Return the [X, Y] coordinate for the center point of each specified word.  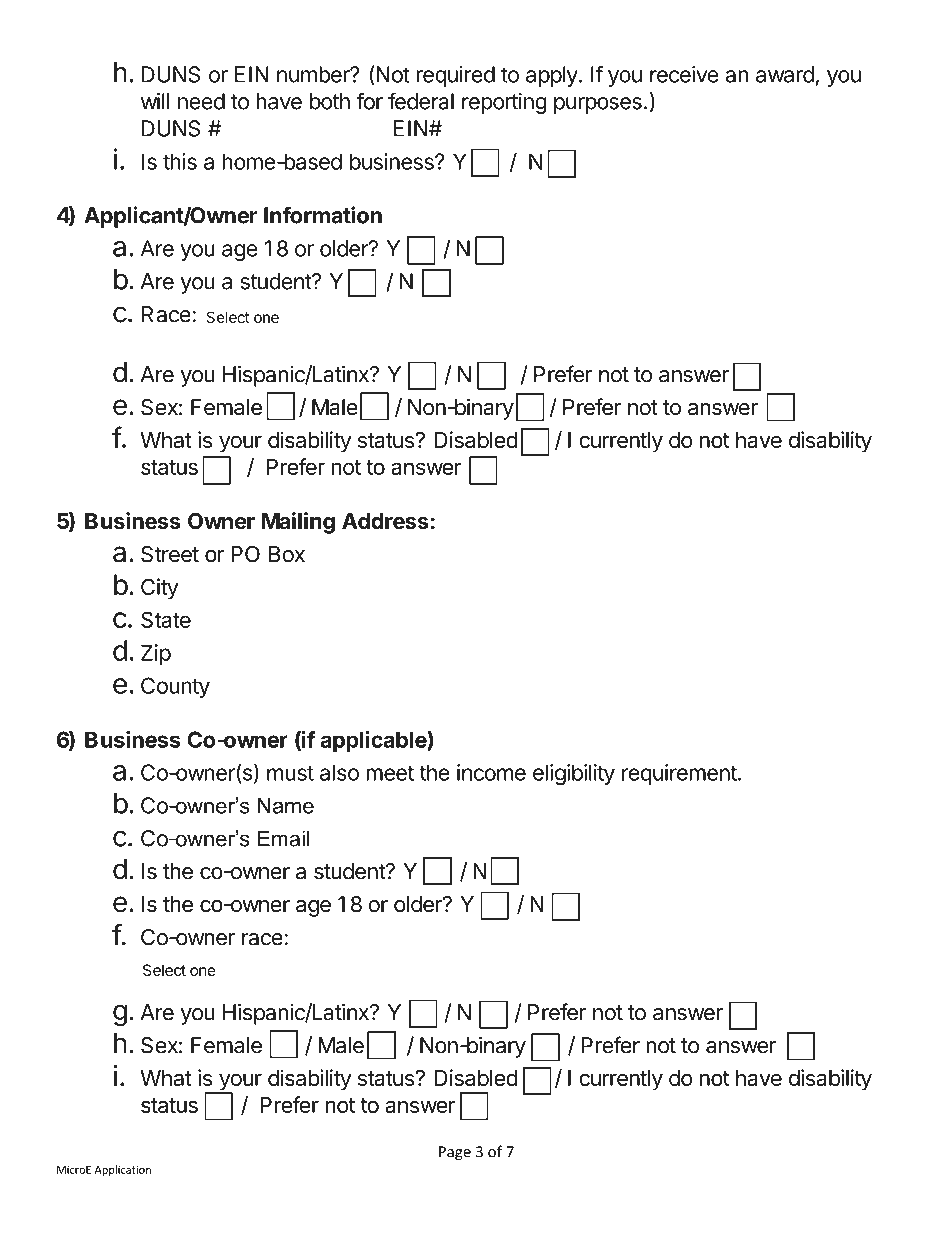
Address [385, 521]
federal [421, 101]
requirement [679, 774]
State [166, 619]
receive [684, 74]
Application [123, 1170]
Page [455, 1153]
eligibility [574, 775]
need [201, 101]
